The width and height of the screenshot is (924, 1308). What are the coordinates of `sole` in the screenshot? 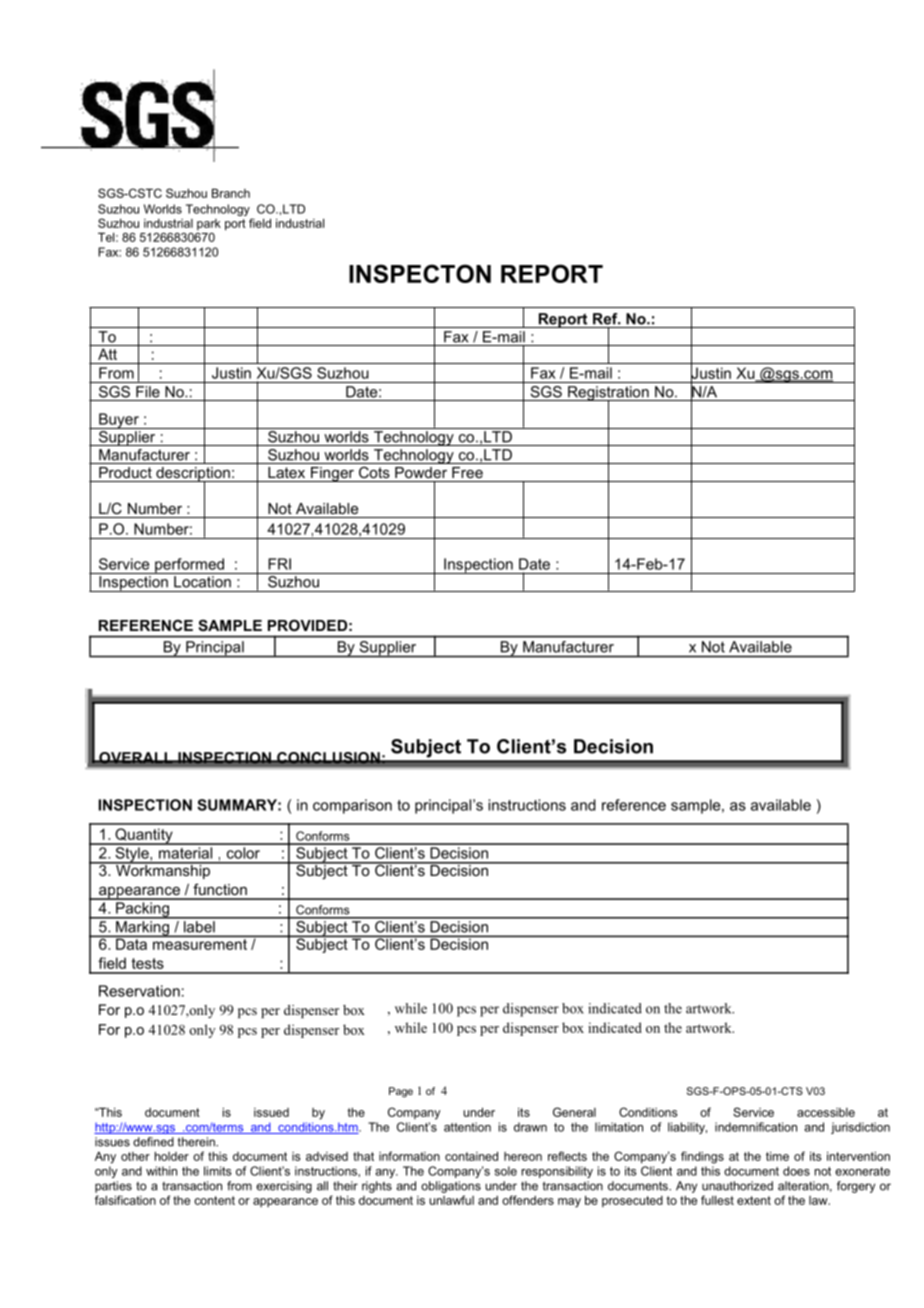 It's located at (506, 1171).
